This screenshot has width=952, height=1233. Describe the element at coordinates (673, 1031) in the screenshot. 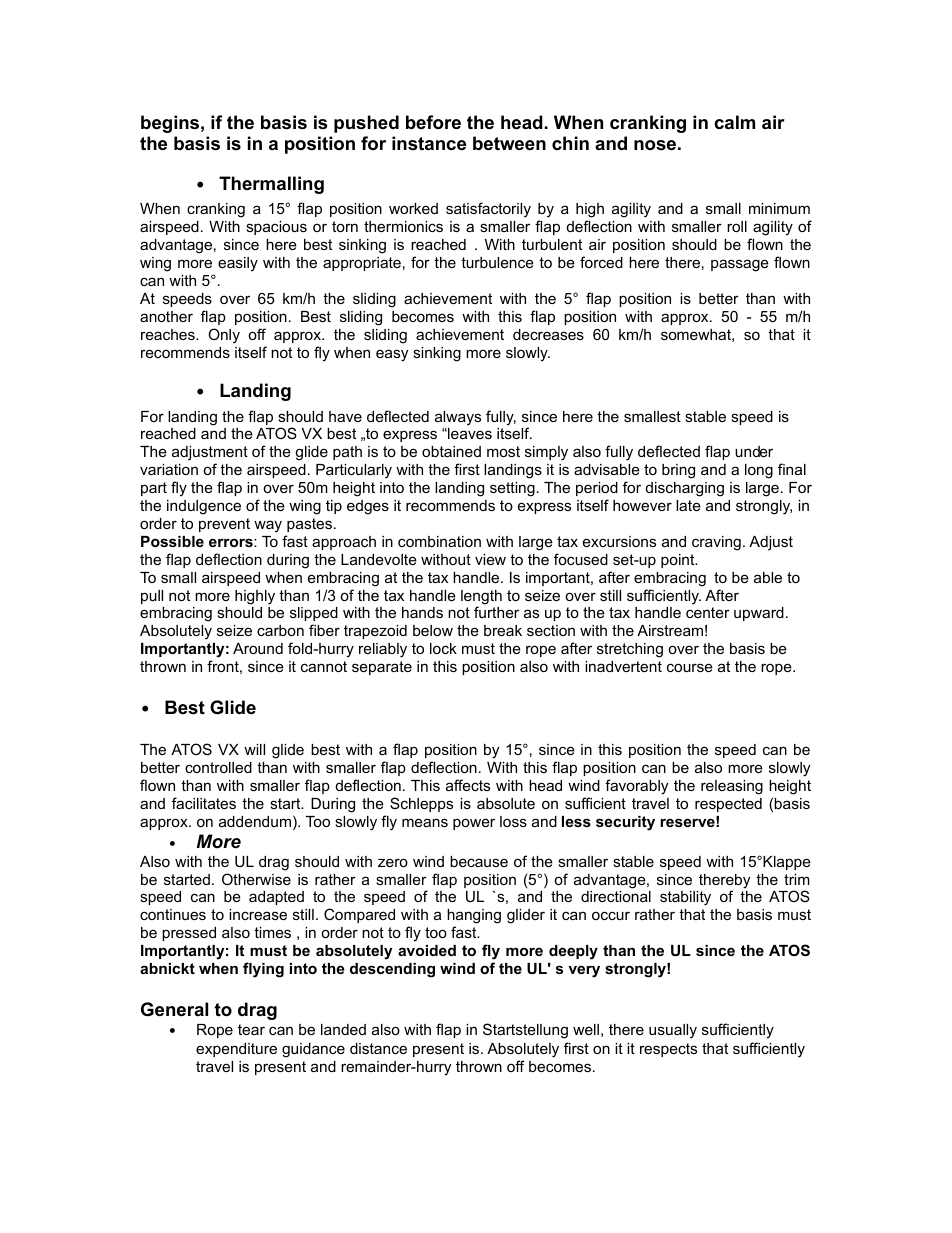

I see `usually` at that location.
